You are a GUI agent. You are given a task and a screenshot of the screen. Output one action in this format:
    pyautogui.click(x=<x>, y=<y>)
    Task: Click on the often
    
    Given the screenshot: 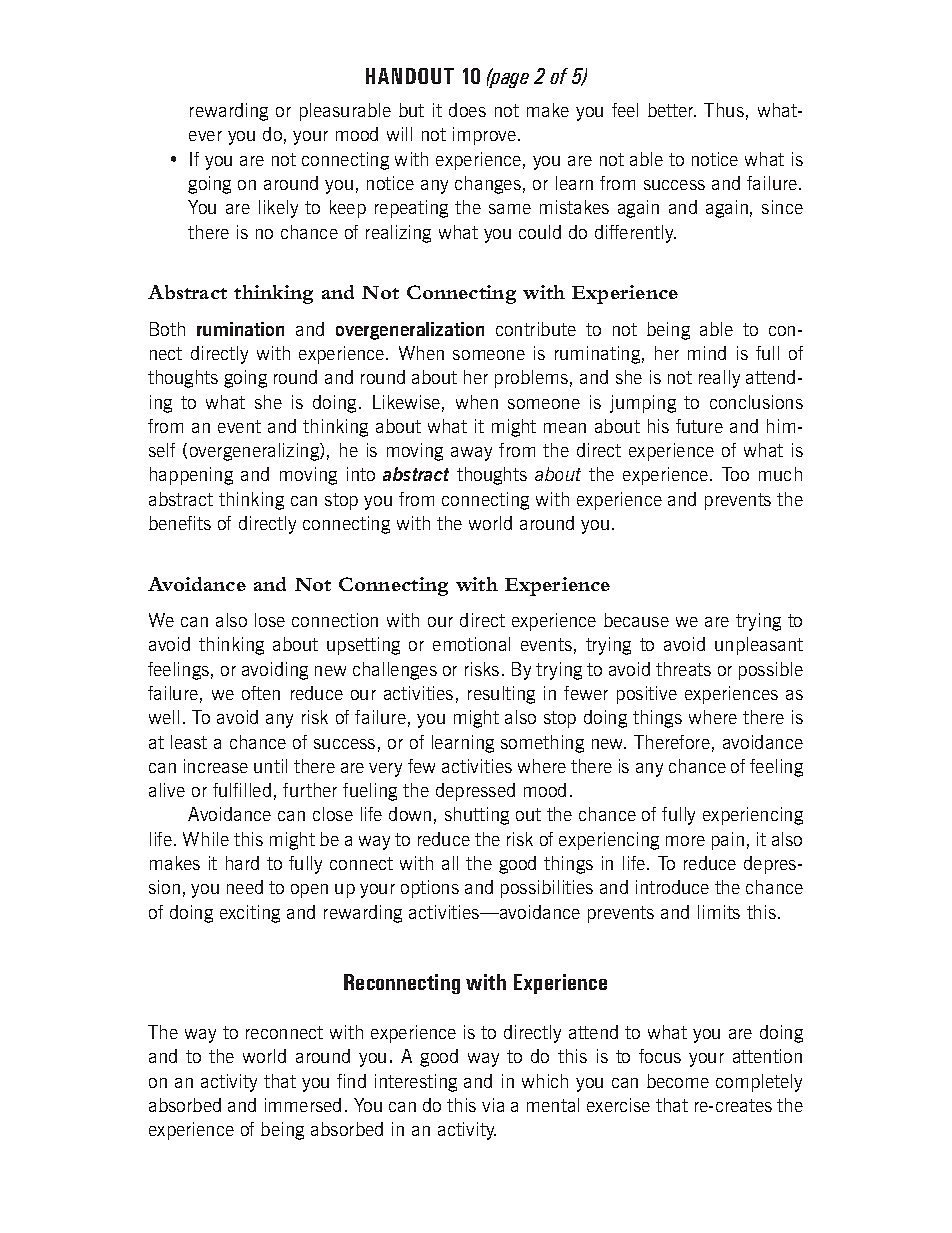 What is the action you would take?
    pyautogui.click(x=261, y=693)
